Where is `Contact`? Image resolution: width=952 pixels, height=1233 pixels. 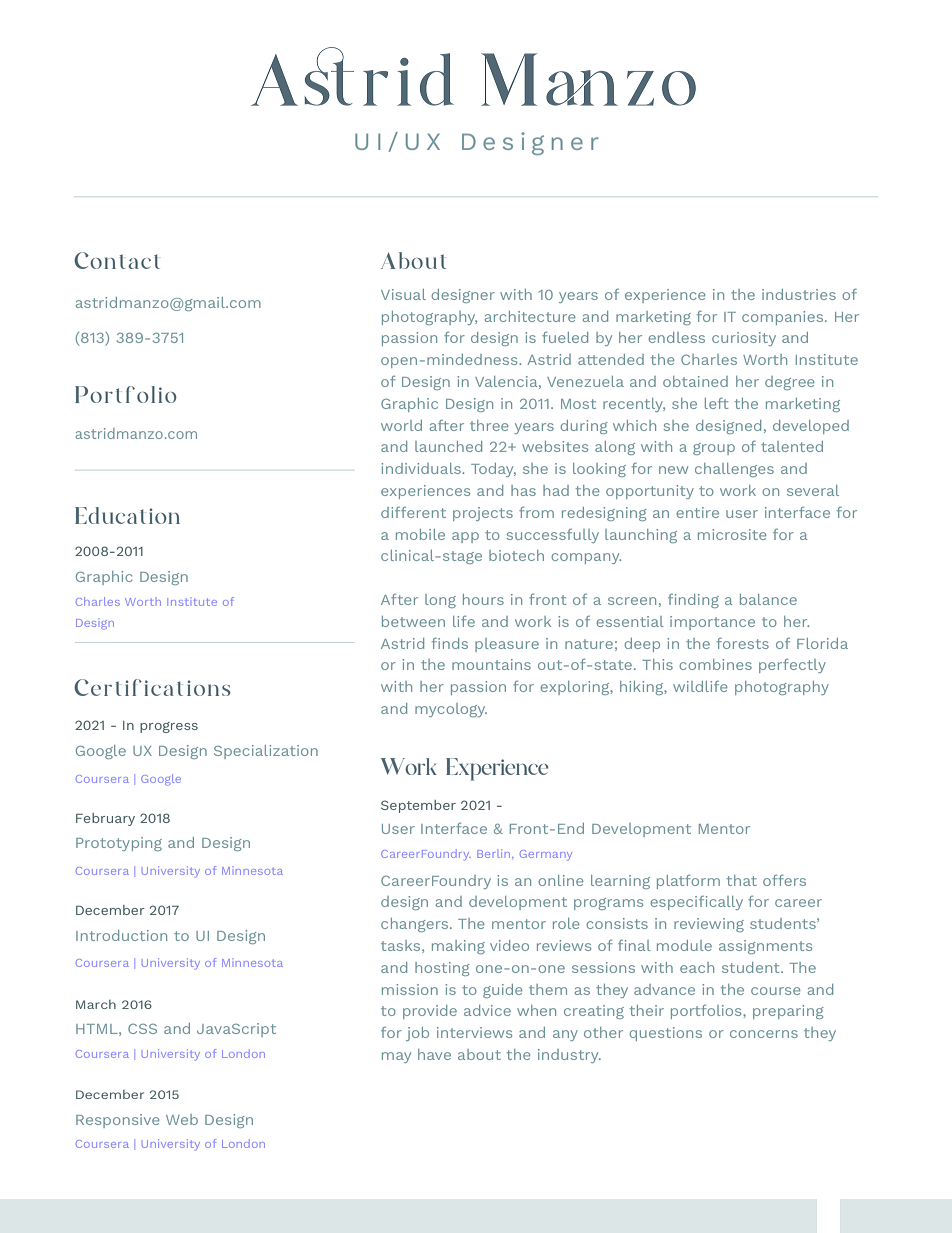
Contact is located at coordinates (117, 260).
